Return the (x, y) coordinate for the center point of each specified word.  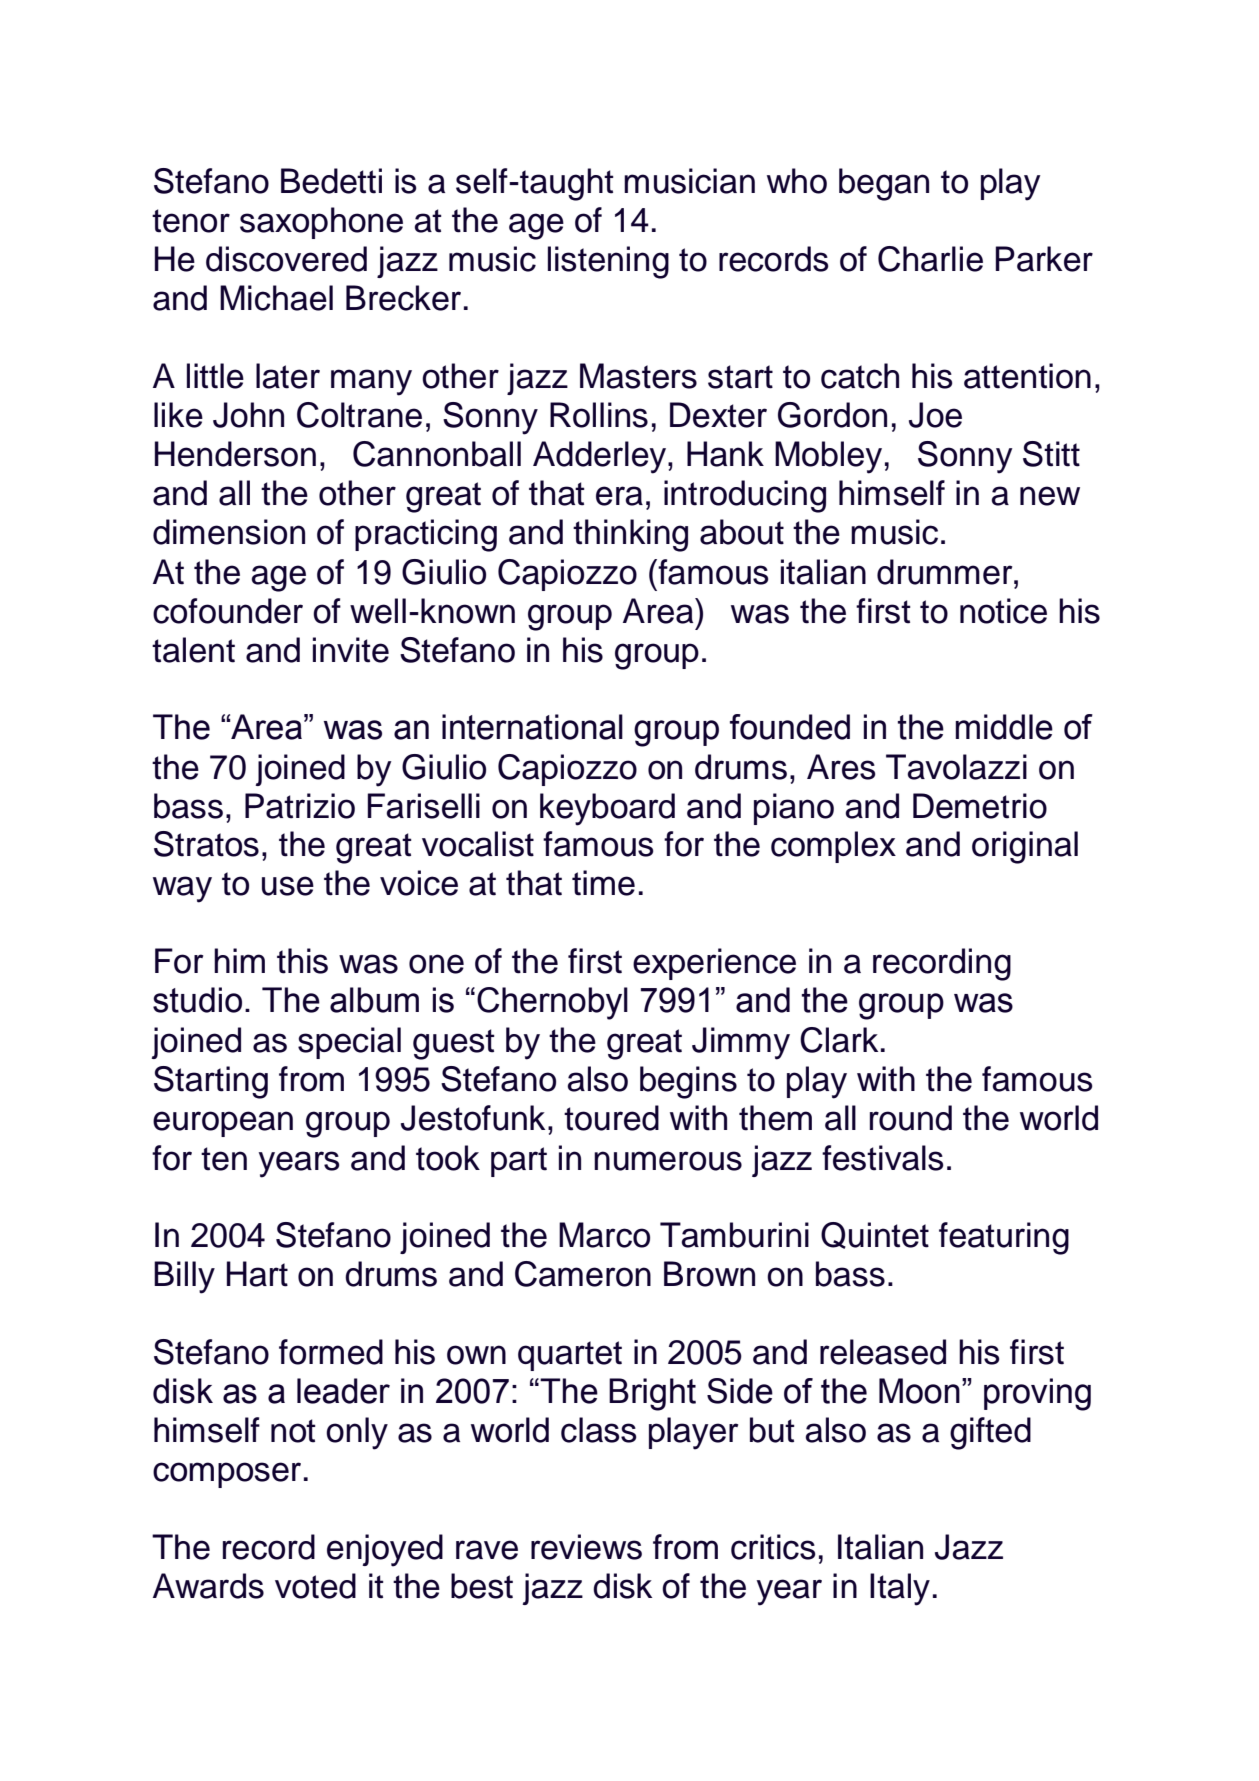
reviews (586, 1547)
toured (611, 1118)
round (911, 1118)
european (223, 1124)
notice (1003, 611)
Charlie (930, 259)
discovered (286, 259)
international (532, 727)
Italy (900, 1589)
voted (315, 1586)
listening (608, 262)
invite (351, 650)
